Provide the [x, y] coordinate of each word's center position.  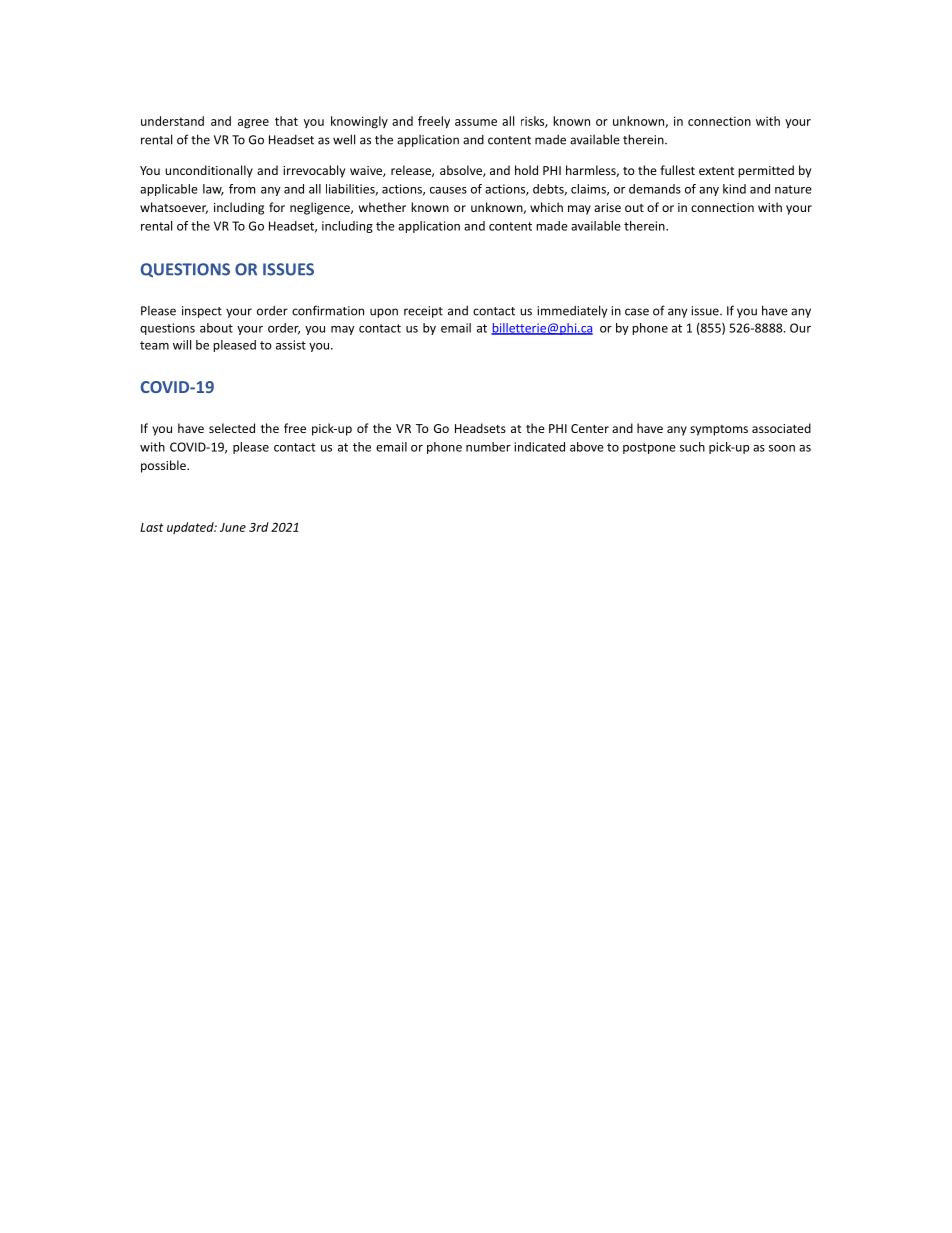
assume [476, 122]
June [233, 527]
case [637, 312]
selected [232, 428]
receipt [423, 312]
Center [590, 428]
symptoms [719, 430]
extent [717, 171]
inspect [202, 312]
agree [253, 124]
